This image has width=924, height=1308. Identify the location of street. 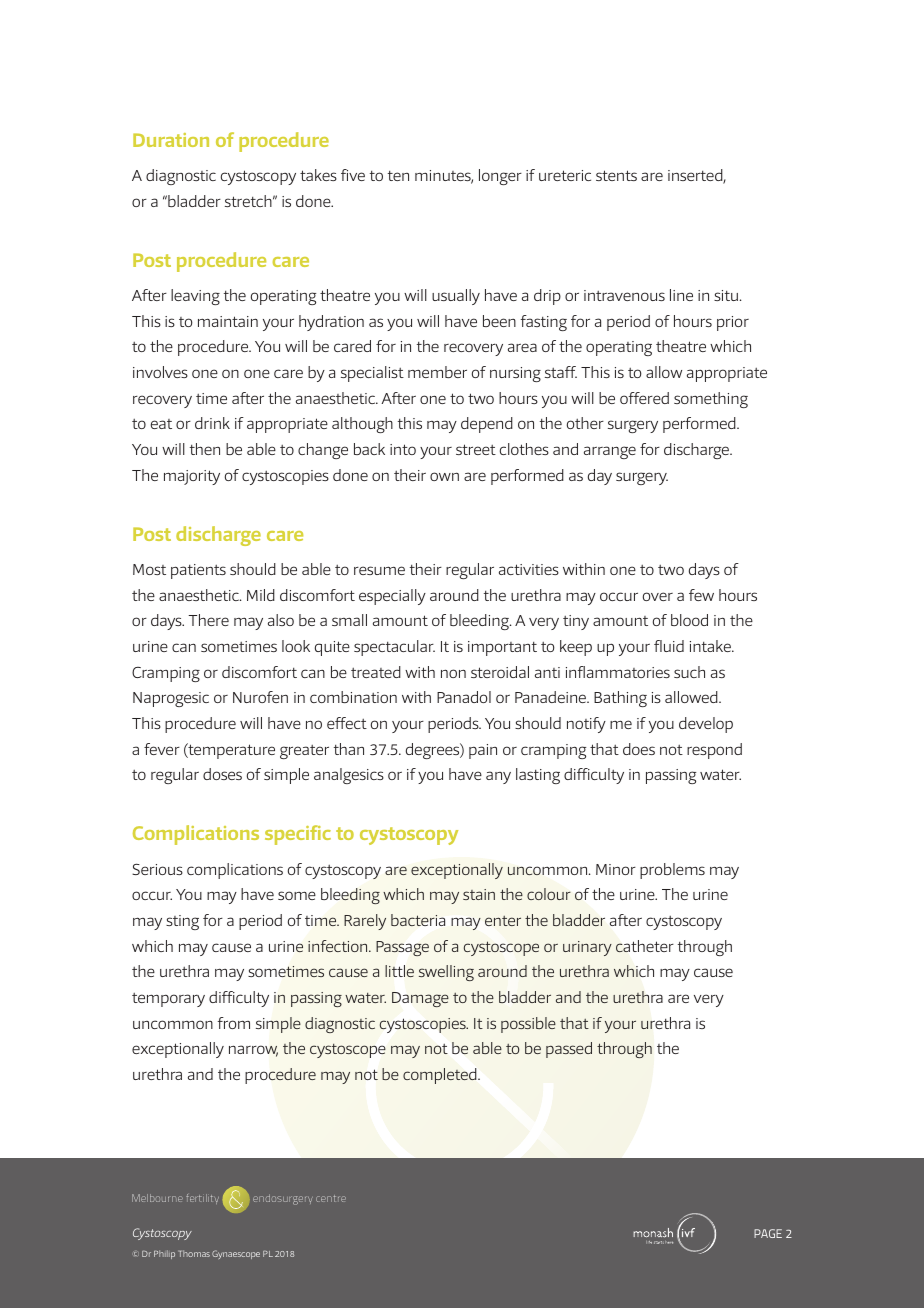
(476, 449).
